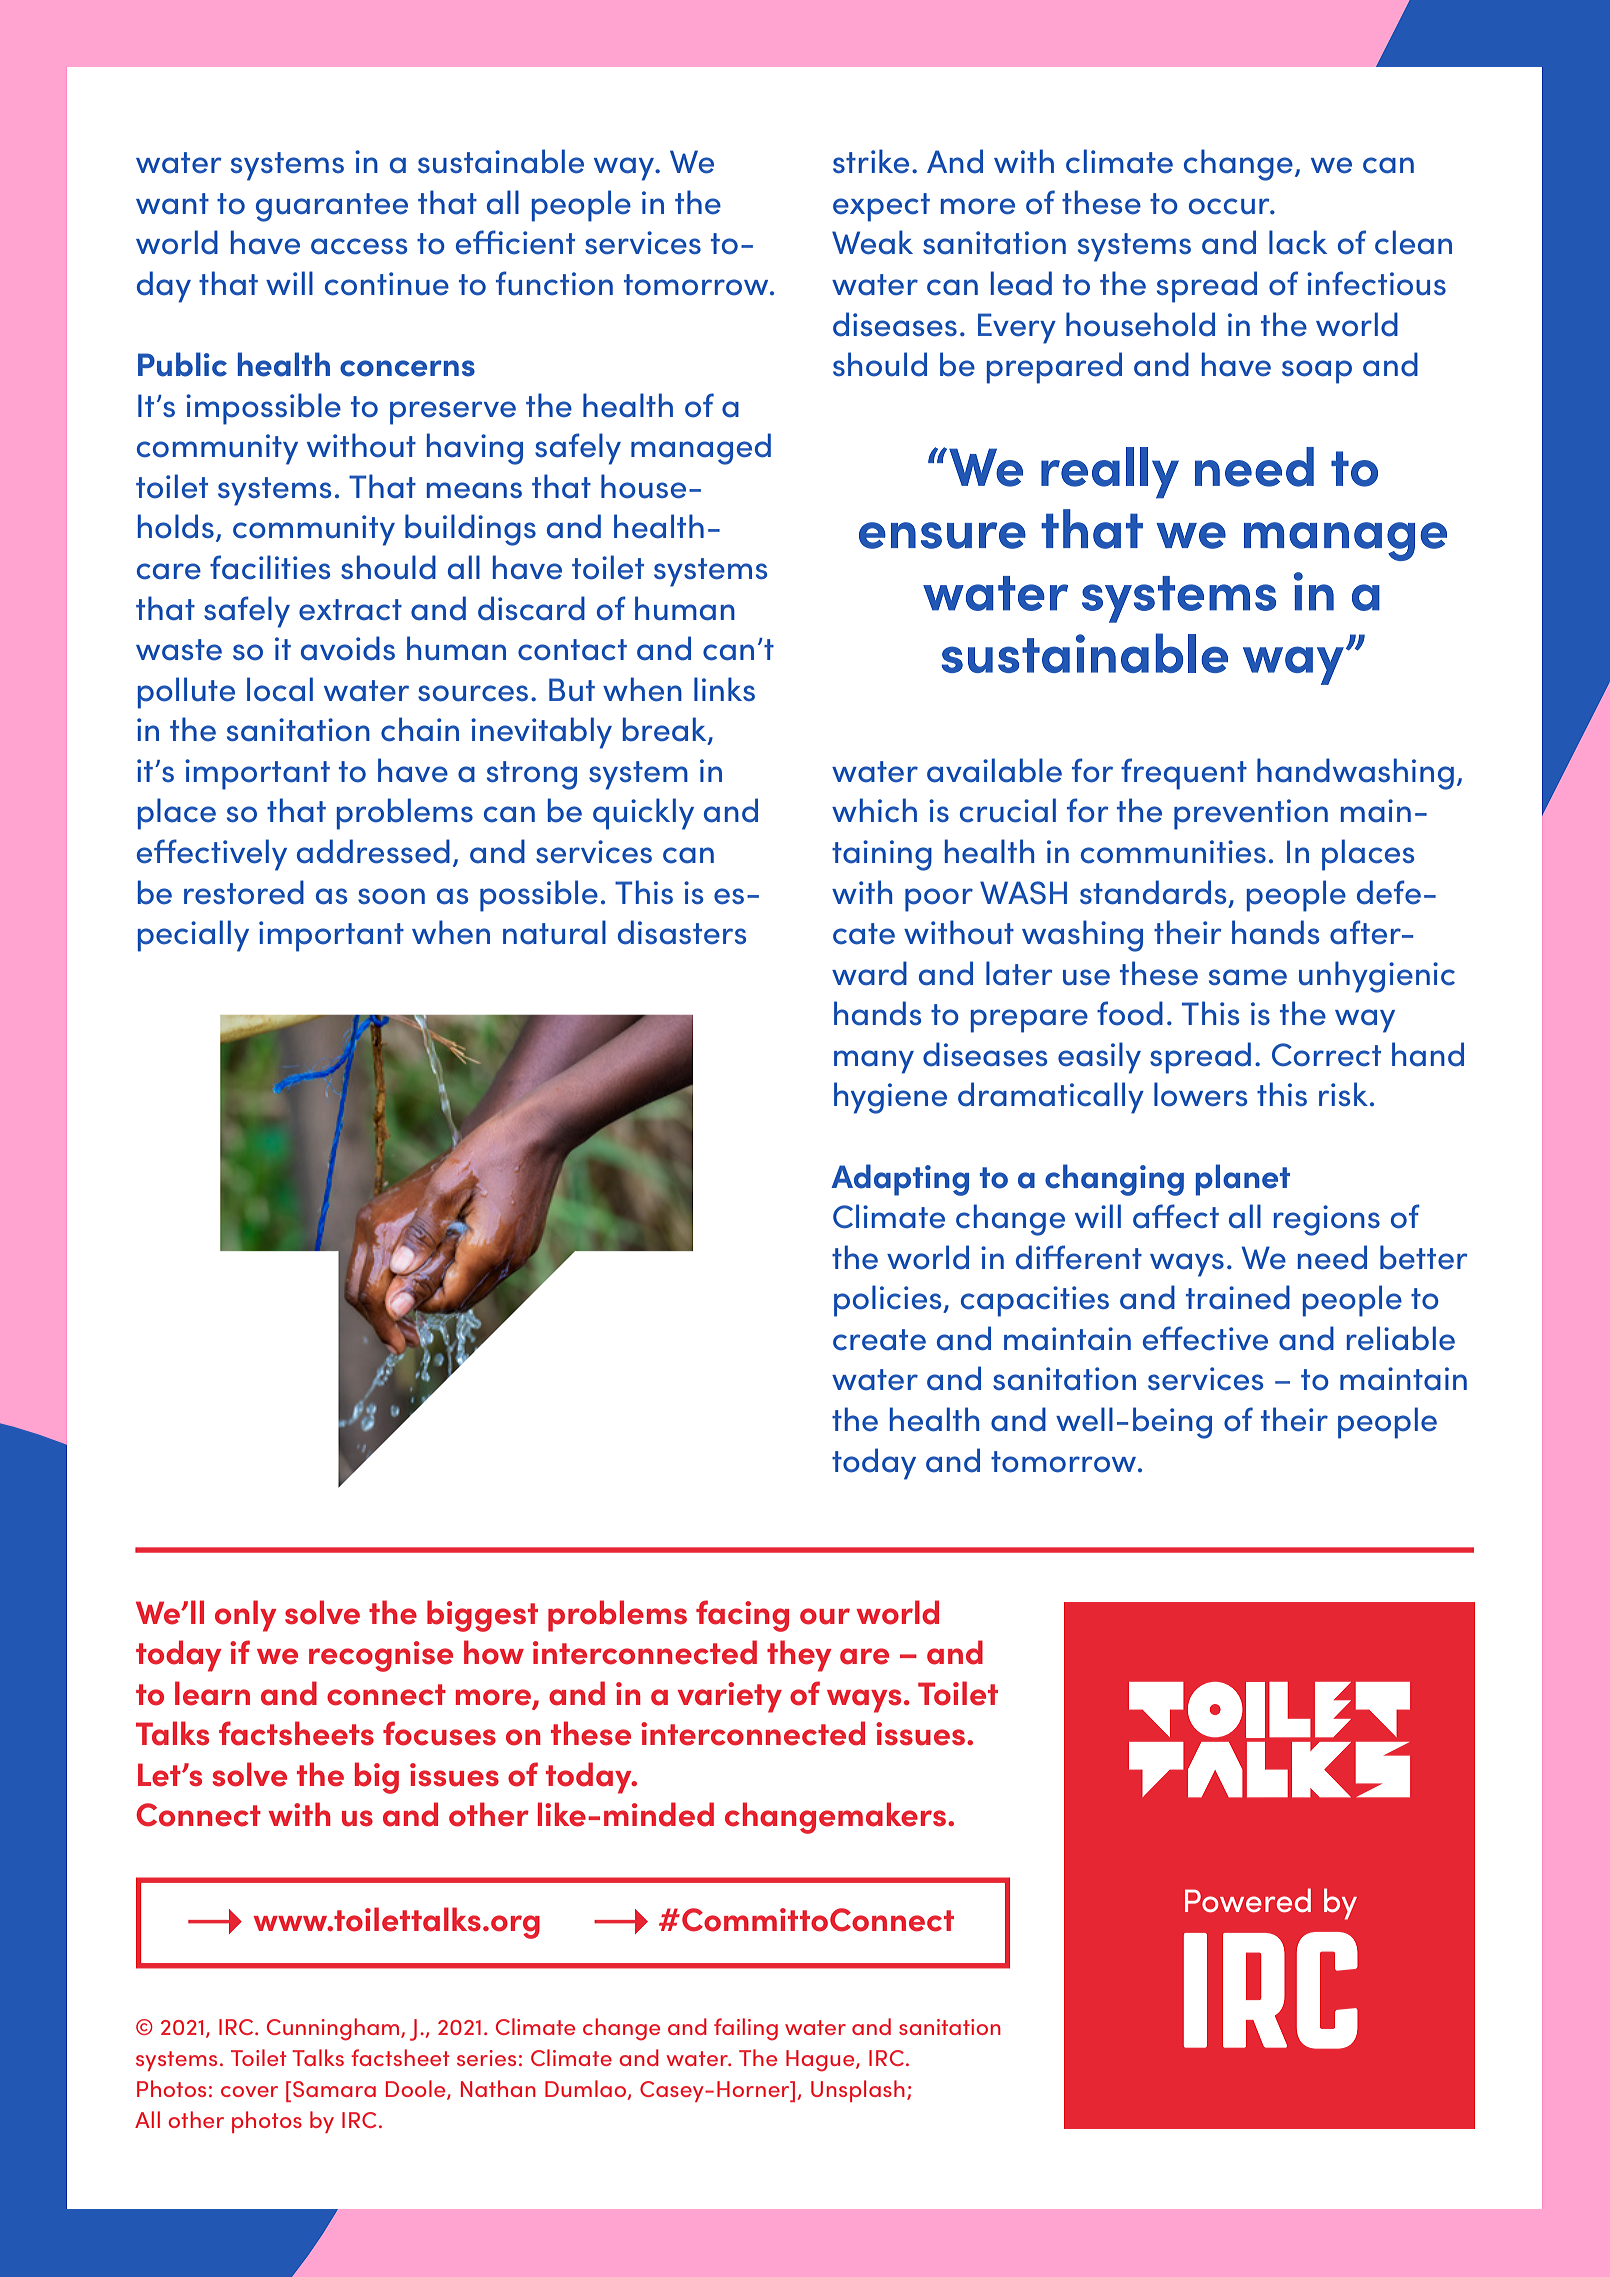 The height and width of the screenshot is (2277, 1610). I want to click on risk, so click(1343, 1094).
